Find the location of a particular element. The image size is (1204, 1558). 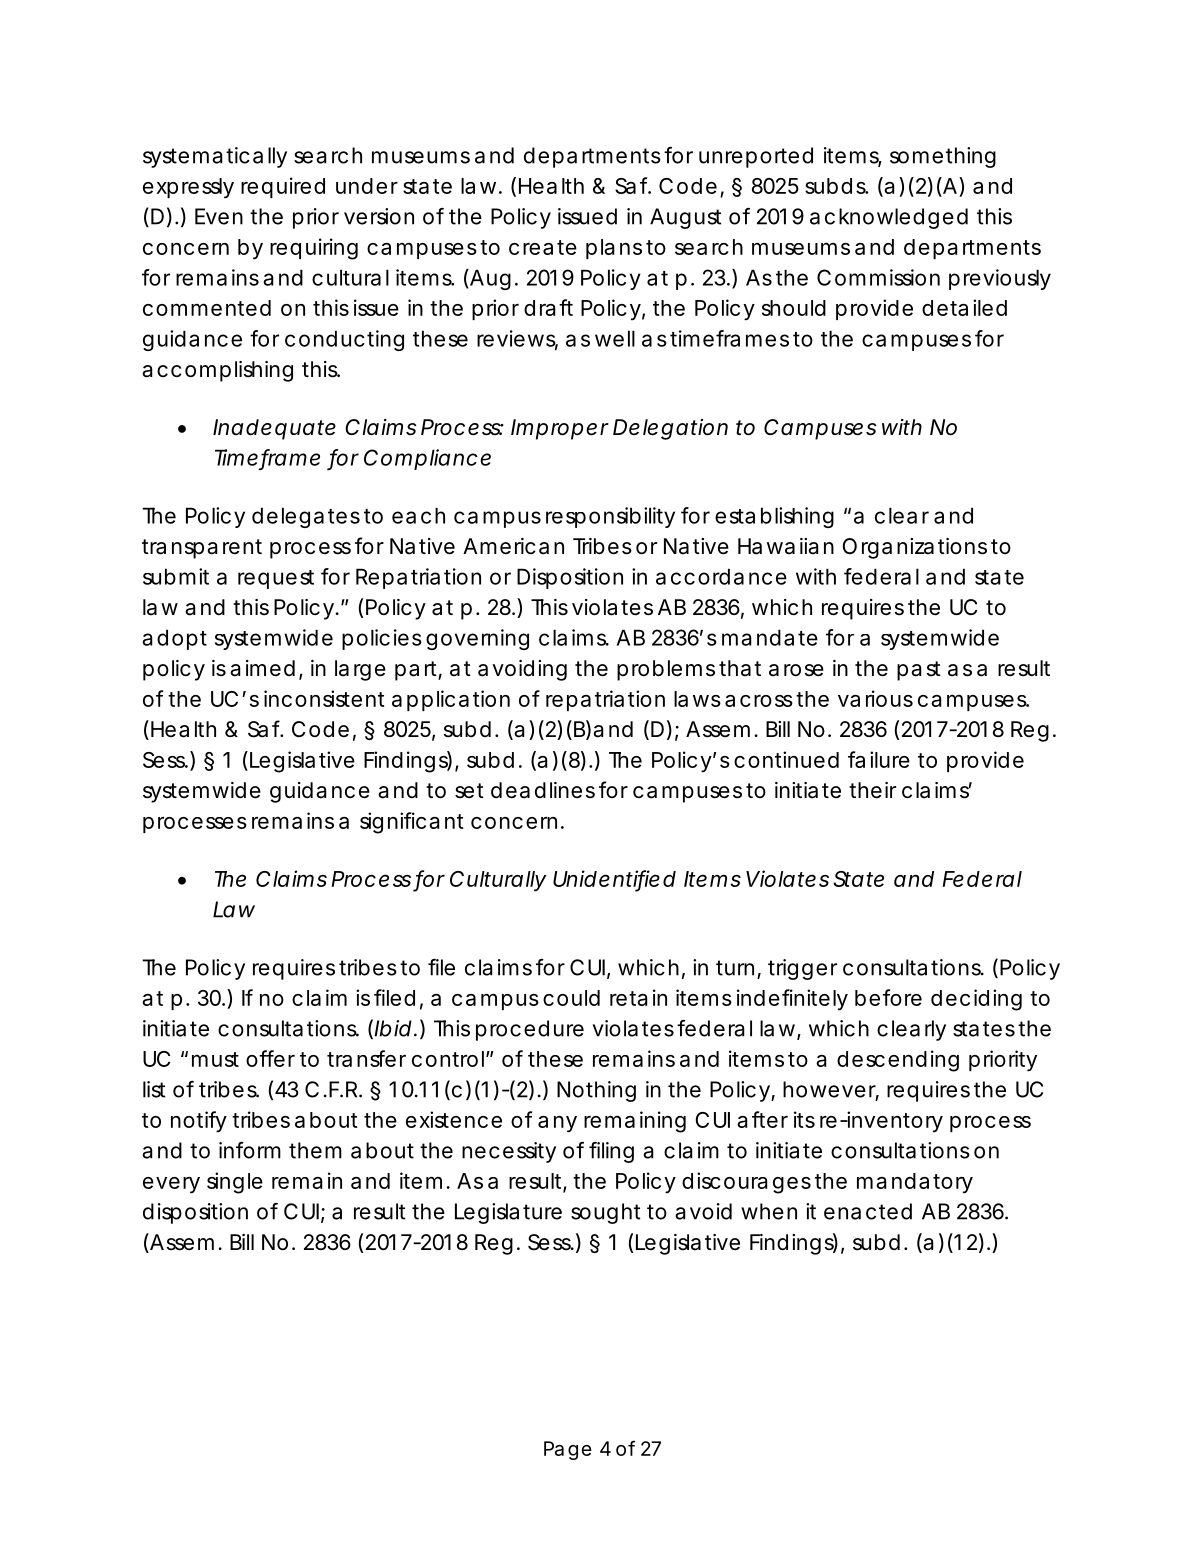

Organizations is located at coordinates (914, 548).
